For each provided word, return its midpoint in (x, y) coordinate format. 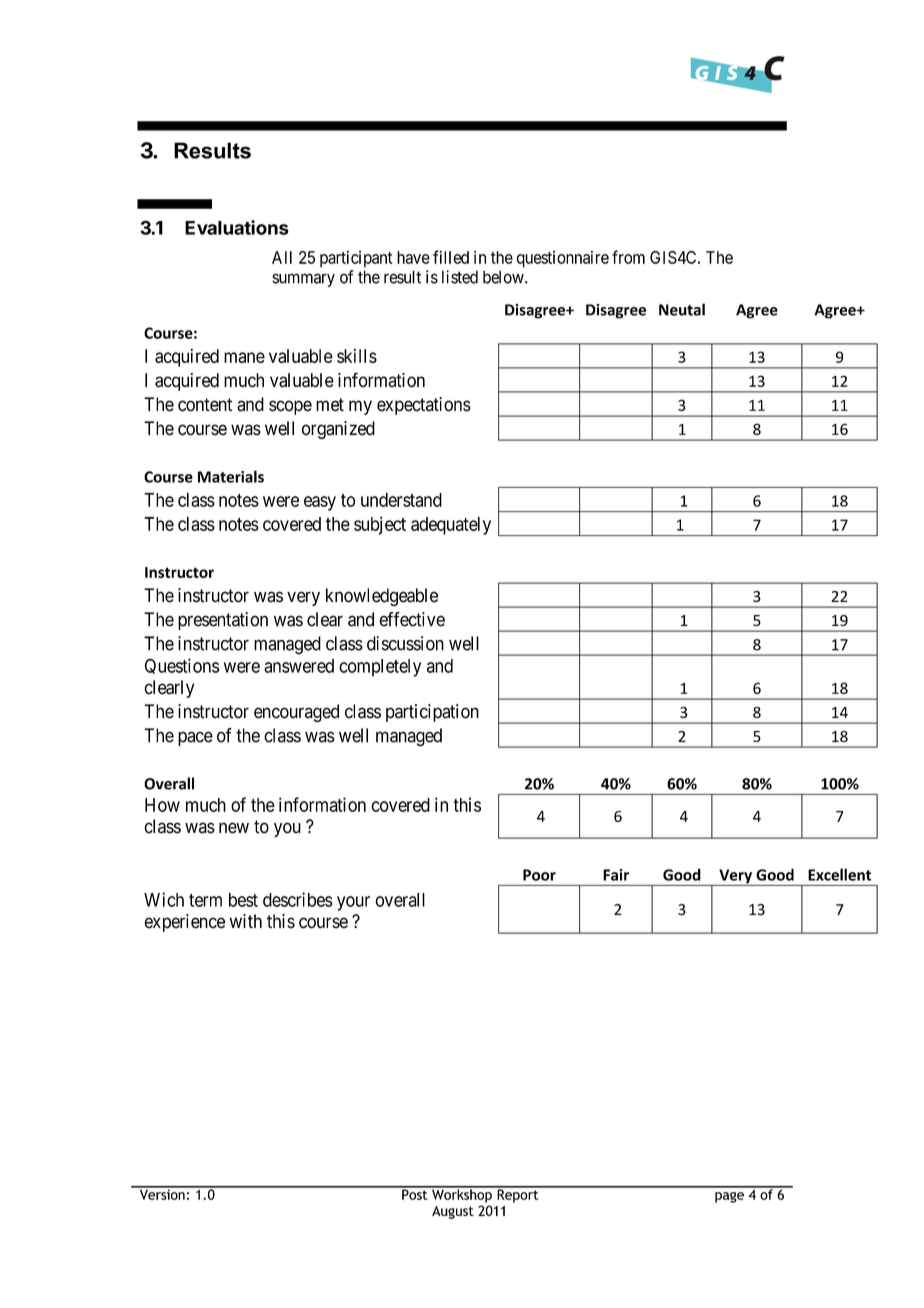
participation (432, 713)
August (453, 1212)
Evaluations (237, 227)
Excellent (839, 874)
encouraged (296, 713)
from (628, 257)
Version (162, 1193)
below (504, 277)
